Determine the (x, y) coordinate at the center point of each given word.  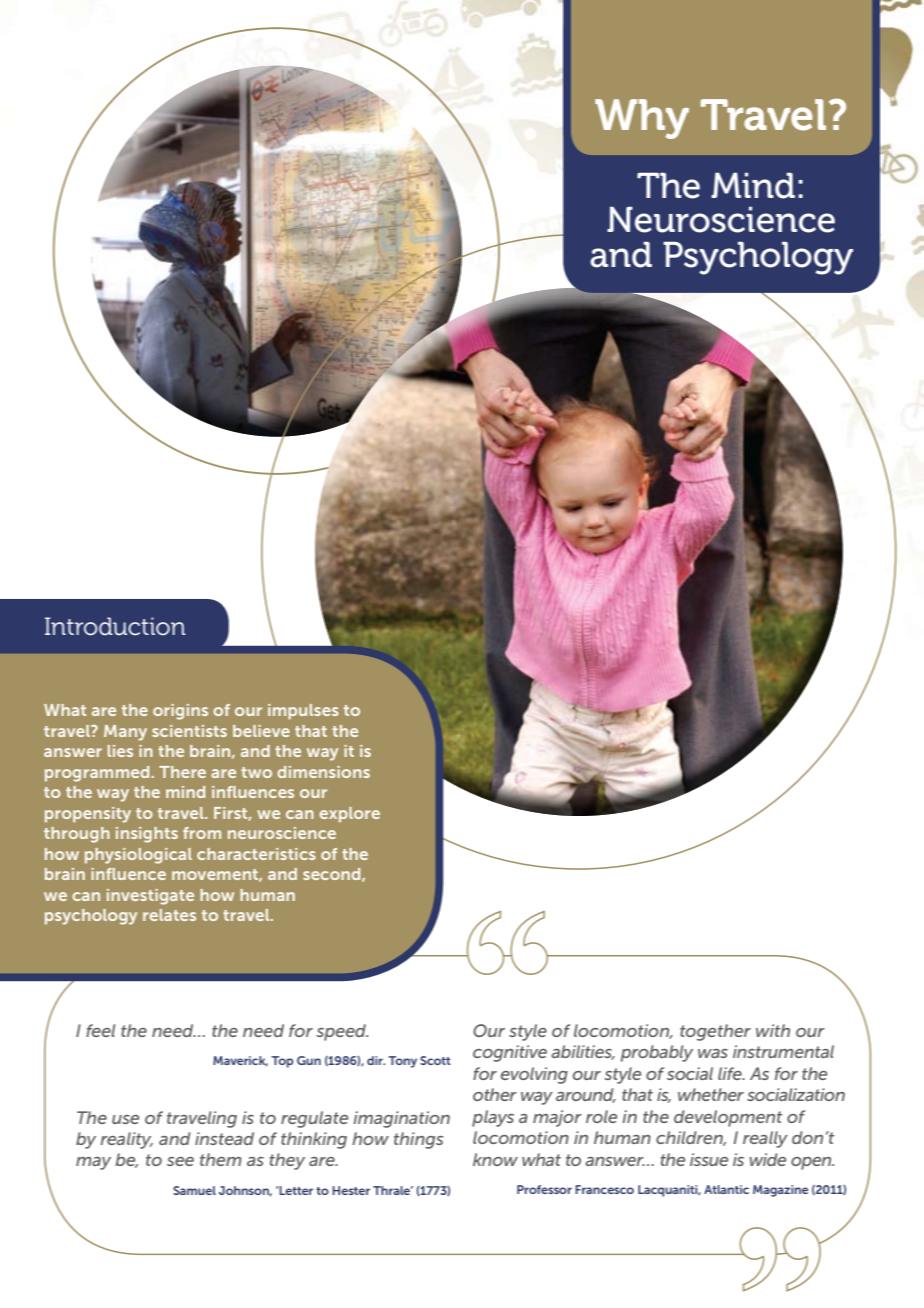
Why (642, 119)
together (715, 1032)
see (180, 1161)
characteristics (256, 854)
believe (261, 731)
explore (349, 815)
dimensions (323, 772)
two (256, 772)
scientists (189, 731)
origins (180, 712)
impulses (303, 712)
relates (169, 915)
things (418, 1140)
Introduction (115, 626)
